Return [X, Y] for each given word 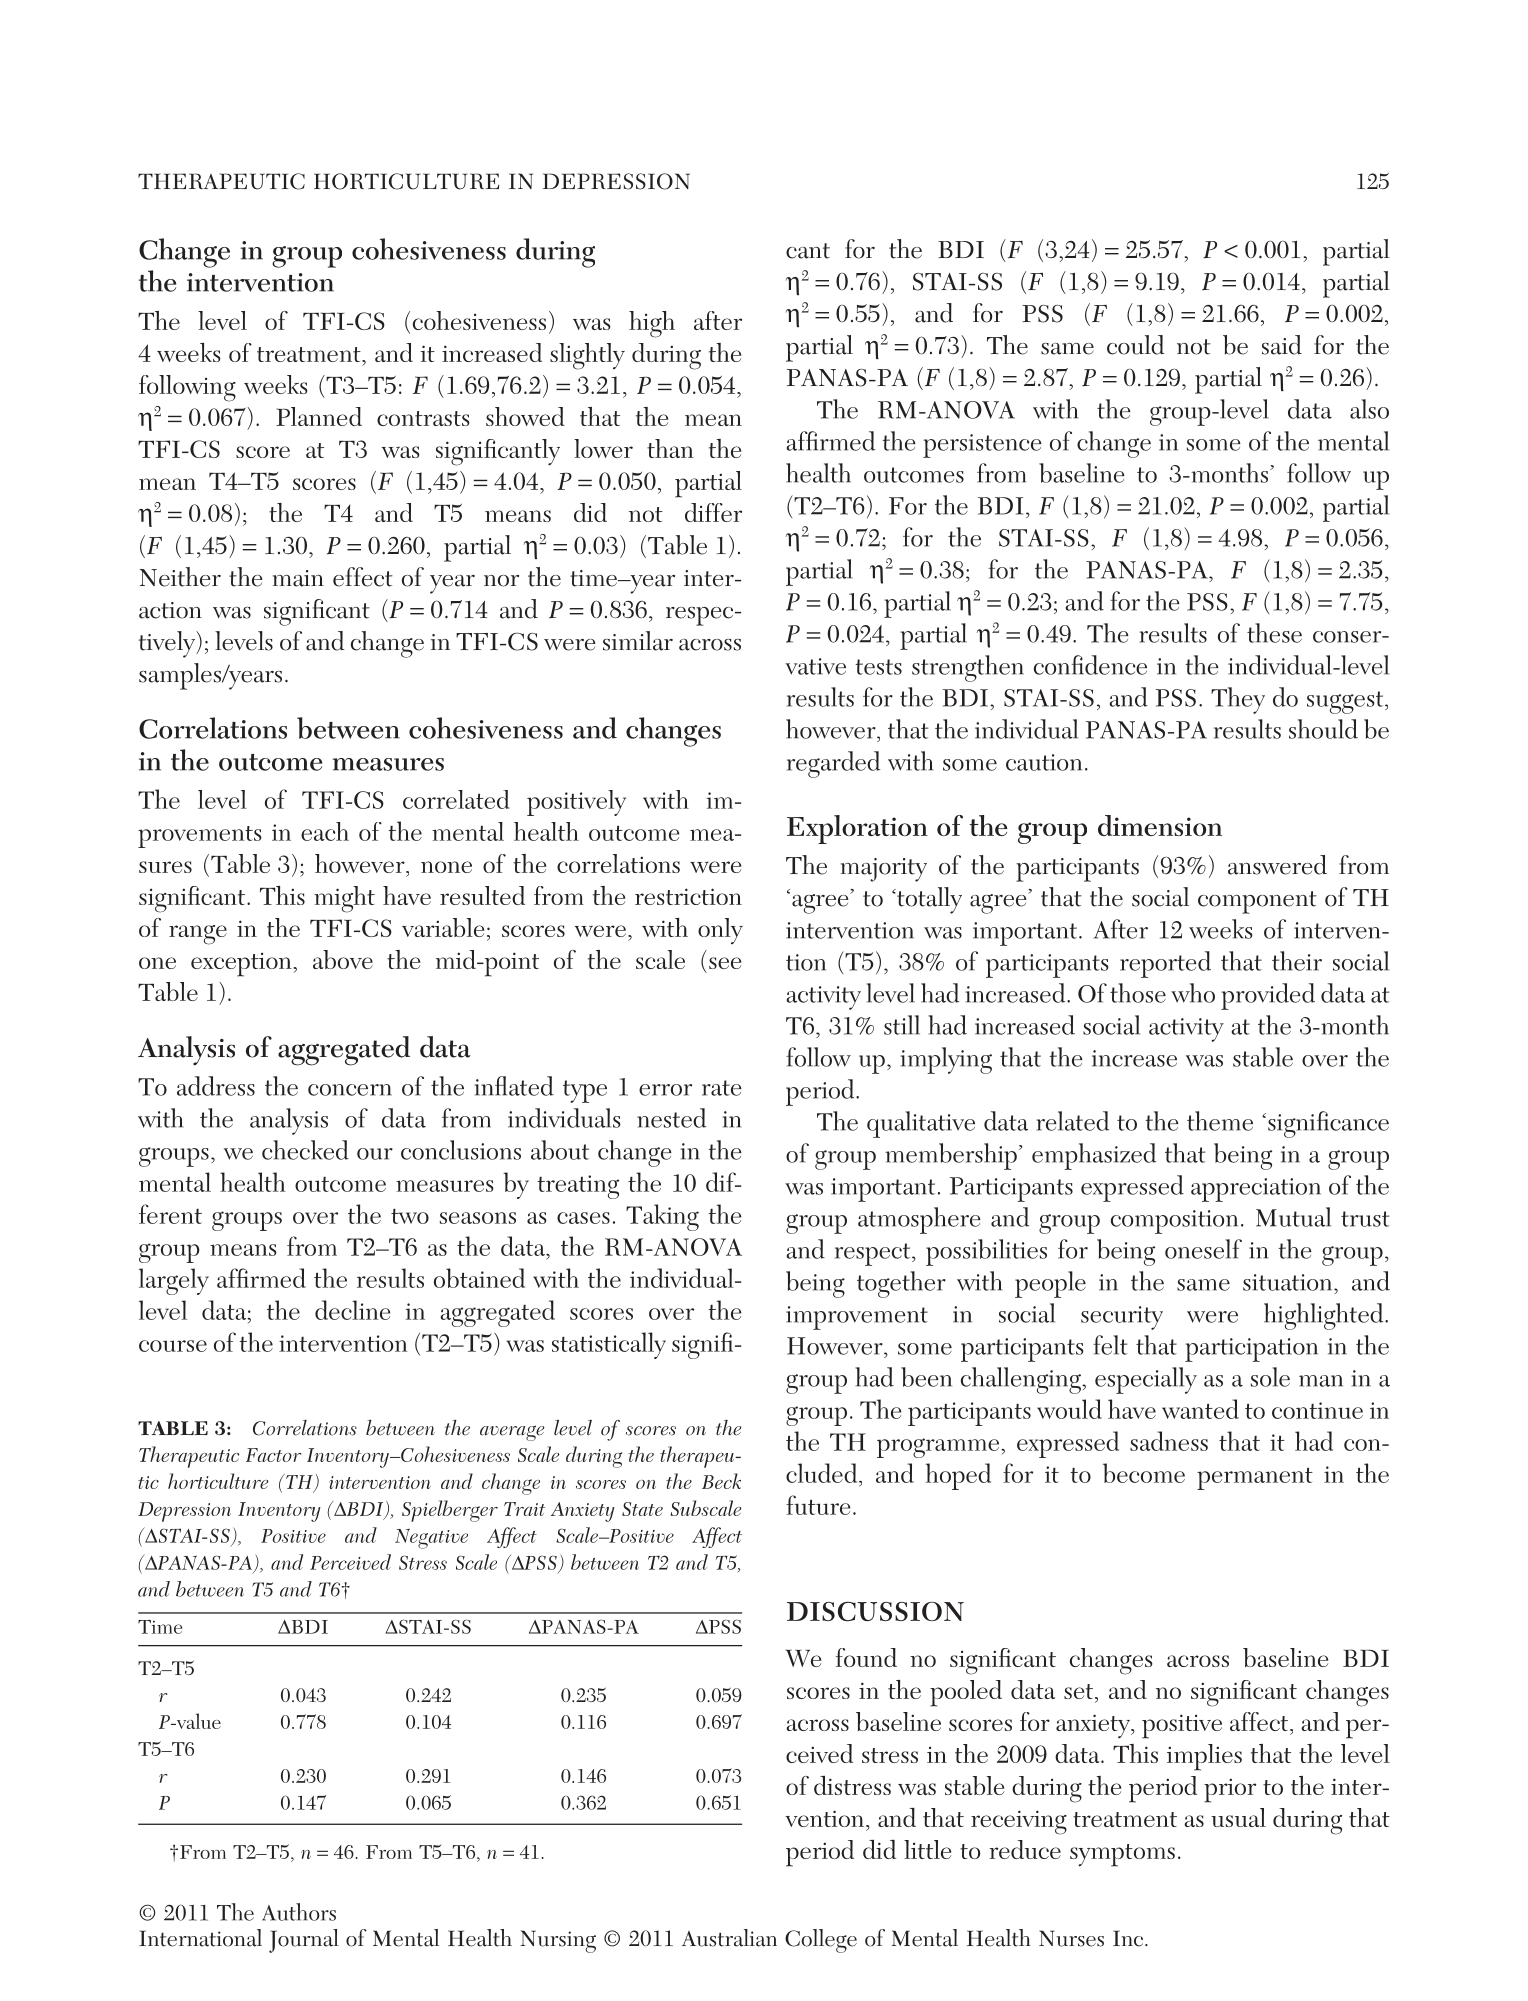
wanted [1200, 1409]
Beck [721, 1481]
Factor [273, 1455]
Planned [319, 416]
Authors [299, 1912]
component [1257, 902]
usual [1238, 1817]
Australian [729, 1938]
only [720, 931]
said [1282, 345]
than [670, 448]
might [344, 899]
